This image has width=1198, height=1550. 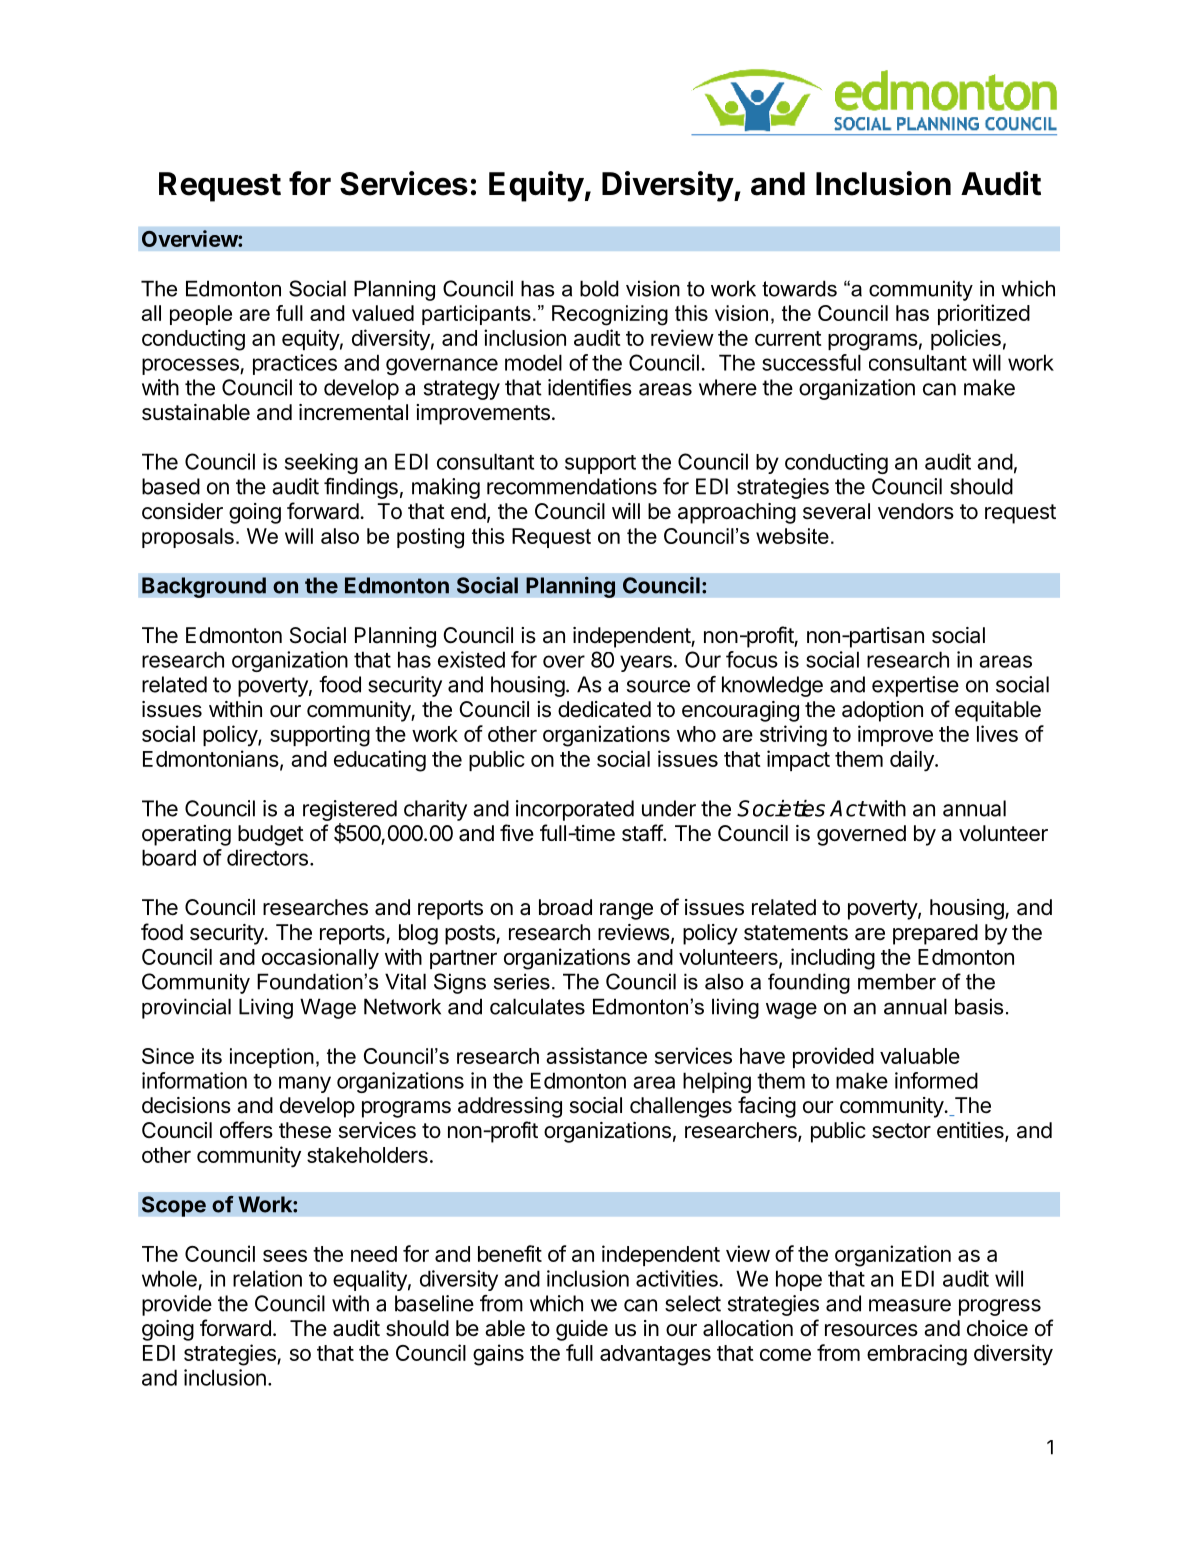 What do you see at coordinates (271, 835) in the image?
I see `budget` at bounding box center [271, 835].
